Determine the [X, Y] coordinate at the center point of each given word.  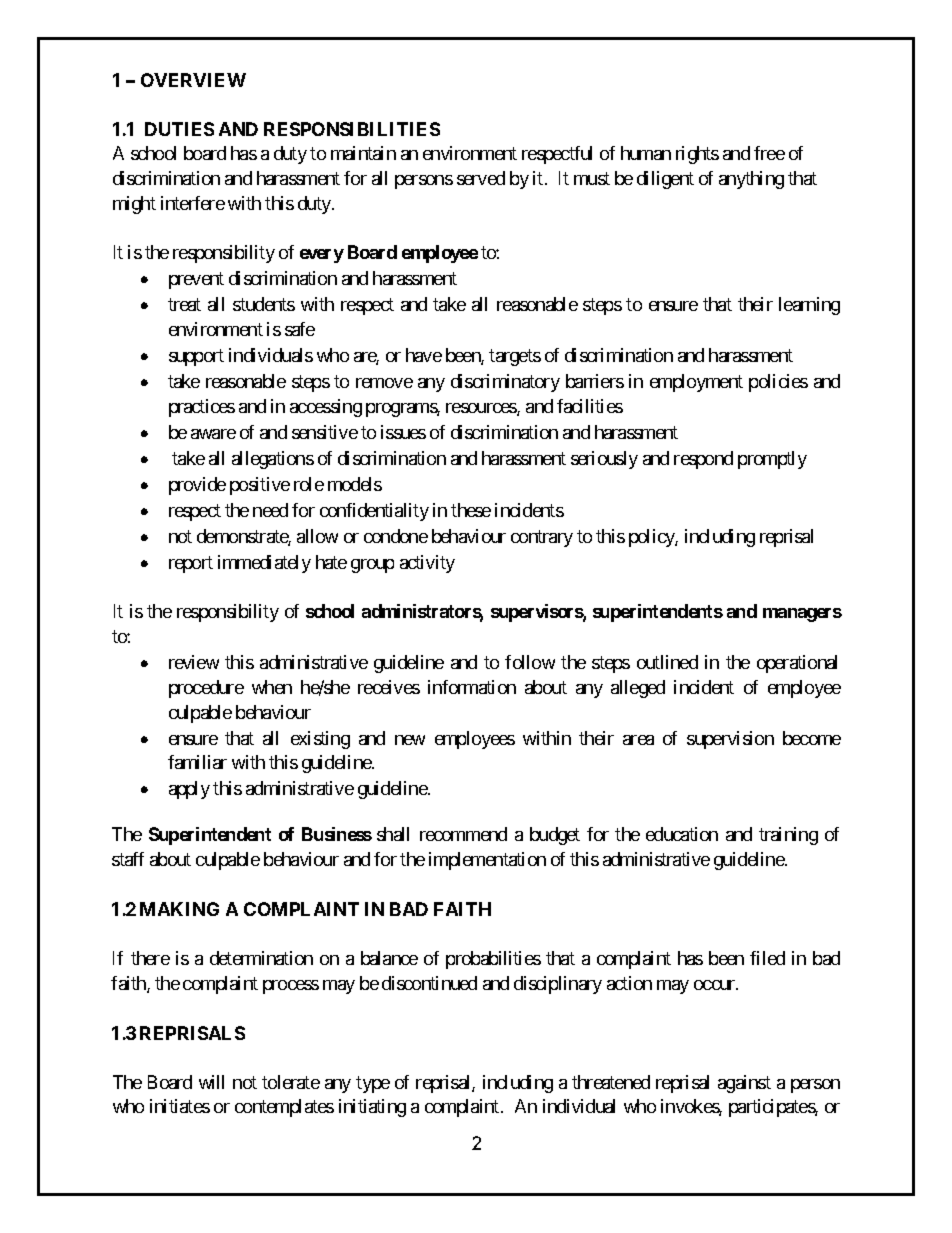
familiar [197, 762]
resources [482, 409]
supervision [730, 740]
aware [213, 434]
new [410, 740]
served [481, 178]
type [373, 1084]
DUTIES [179, 129]
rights [697, 155]
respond [703, 460]
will [211, 1082]
